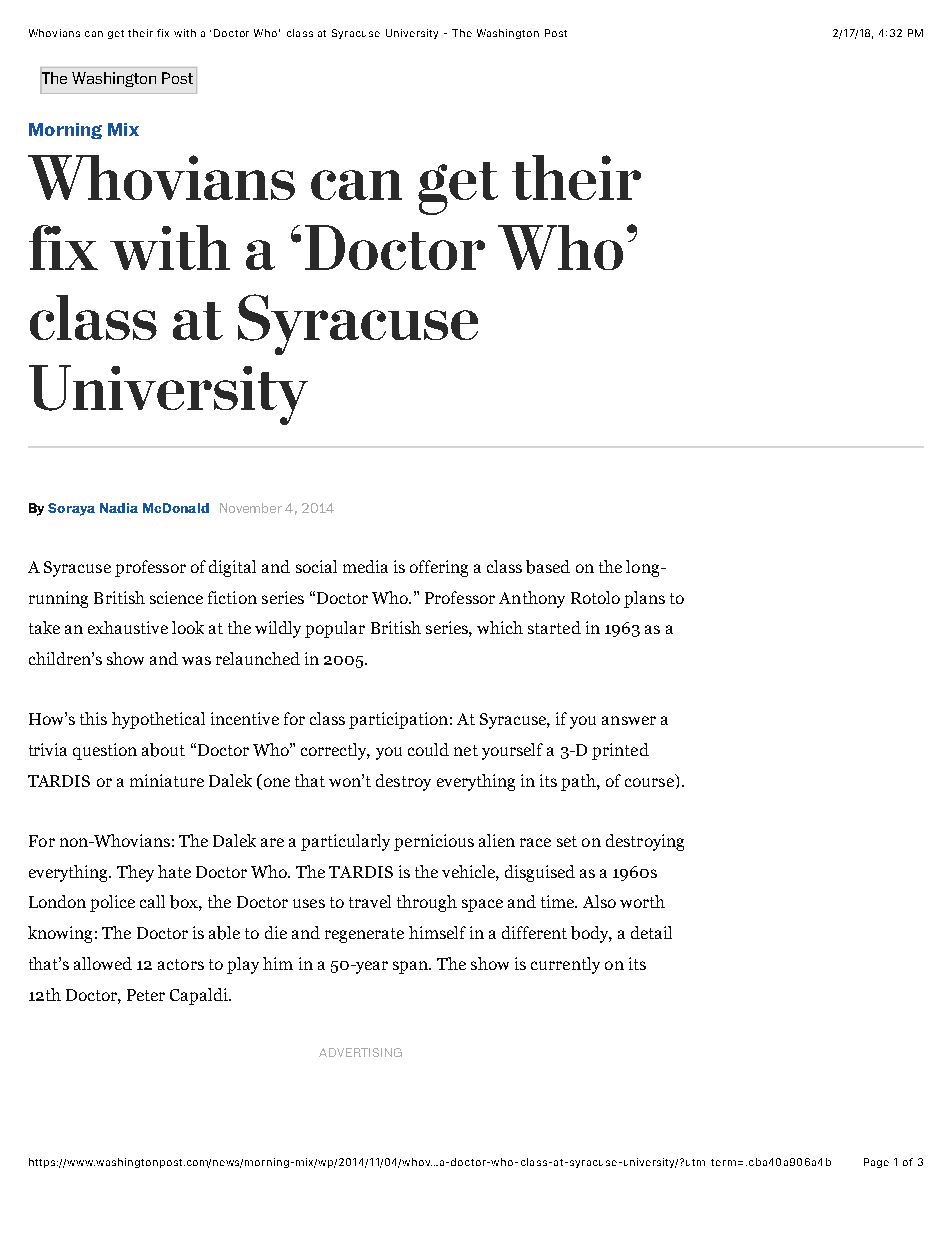  Describe the element at coordinates (360, 1052) in the image. I see `ADVERTISING` at that location.
